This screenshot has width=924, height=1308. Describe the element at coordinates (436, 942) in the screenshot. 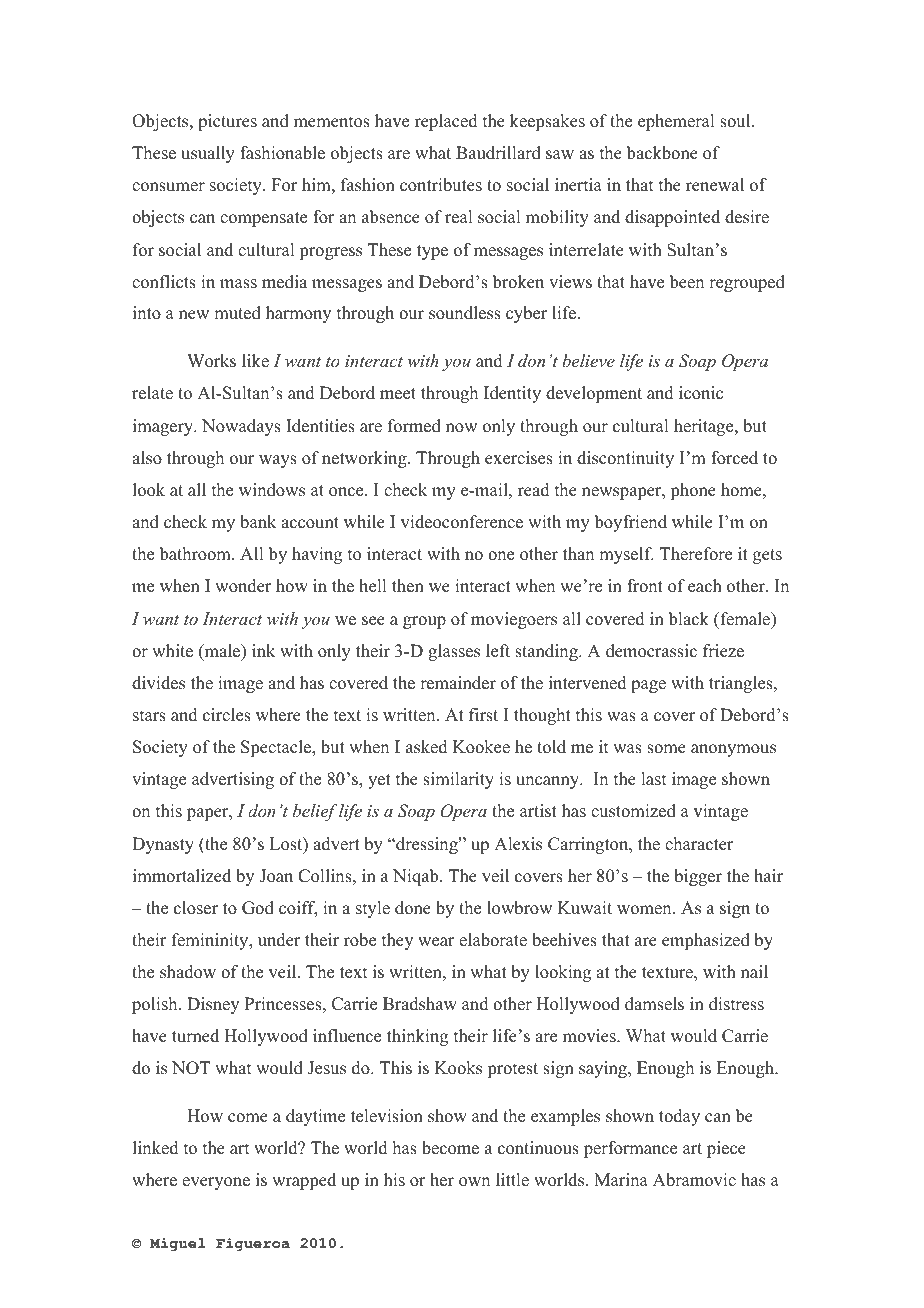

I see `wear` at that location.
